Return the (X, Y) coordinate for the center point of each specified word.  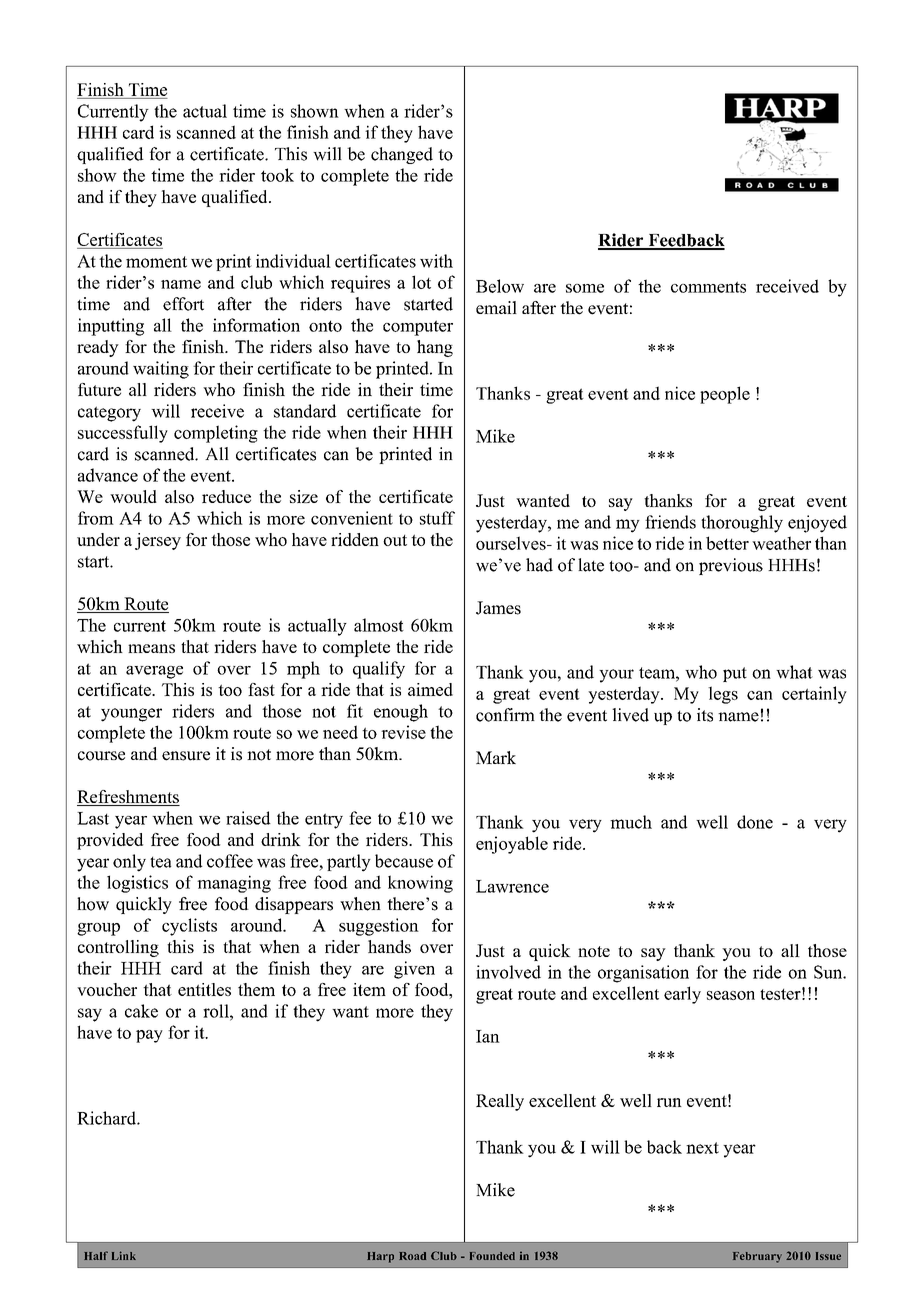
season (731, 995)
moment (156, 262)
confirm (505, 715)
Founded (492, 1256)
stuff (437, 518)
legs (723, 695)
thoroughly (742, 524)
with (436, 261)
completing (216, 434)
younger (131, 715)
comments (708, 287)
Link (124, 1255)
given (414, 970)
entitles (204, 989)
